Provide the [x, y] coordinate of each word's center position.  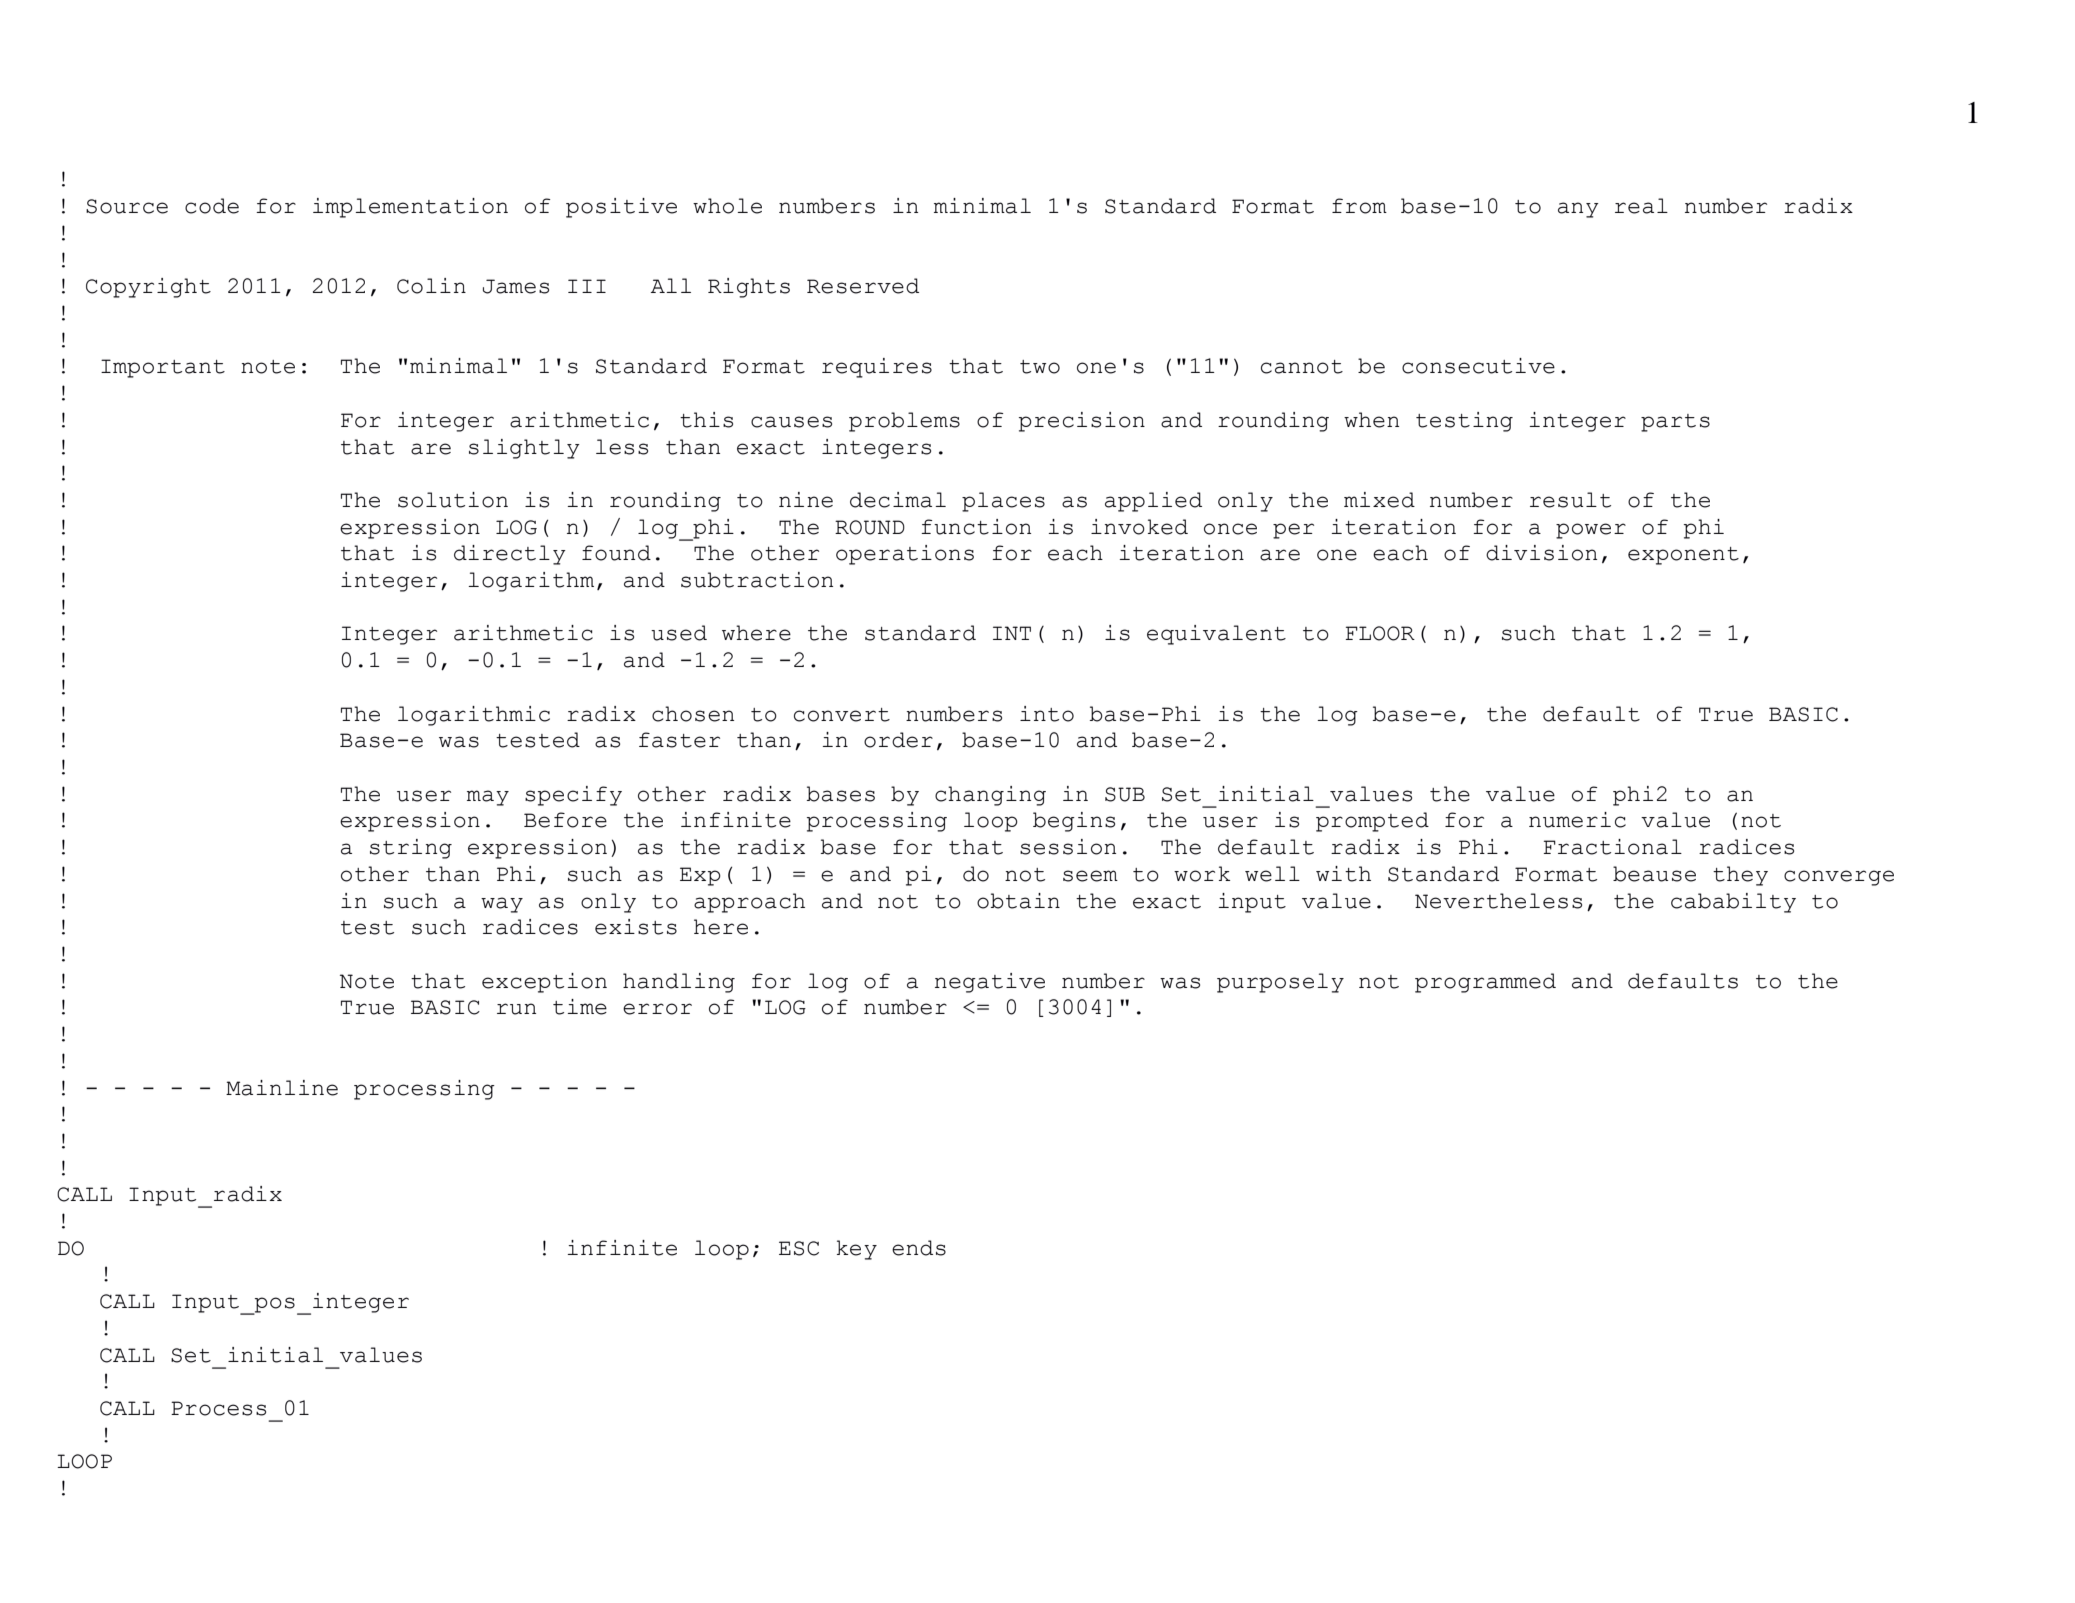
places [1003, 502]
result [1570, 500]
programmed [1485, 983]
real [1641, 206]
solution [453, 500]
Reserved [863, 286]
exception [544, 983]
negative [990, 983]
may [488, 798]
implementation [410, 208]
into [1047, 714]
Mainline [282, 1088]
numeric [1577, 820]
